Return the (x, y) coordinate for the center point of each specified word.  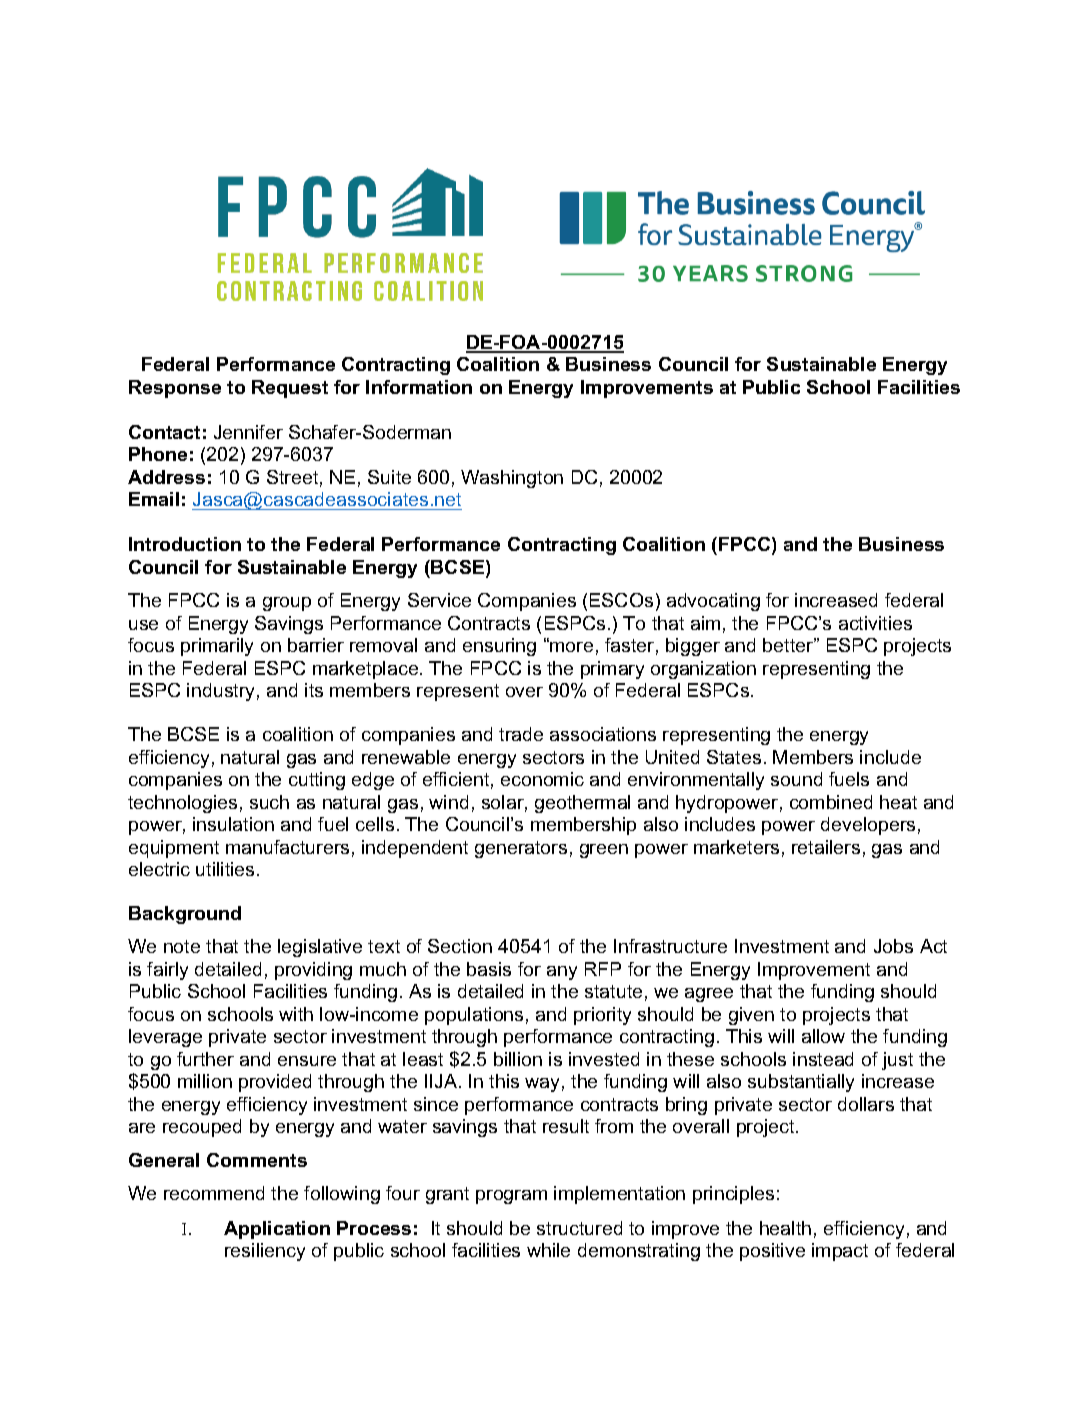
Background (185, 915)
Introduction (185, 544)
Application (277, 1230)
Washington (512, 479)
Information (419, 387)
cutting (317, 781)
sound (796, 779)
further (205, 1059)
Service (439, 600)
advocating (713, 602)
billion (518, 1059)
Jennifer (248, 432)
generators (521, 849)
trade (521, 734)
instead (823, 1059)
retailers (826, 847)
